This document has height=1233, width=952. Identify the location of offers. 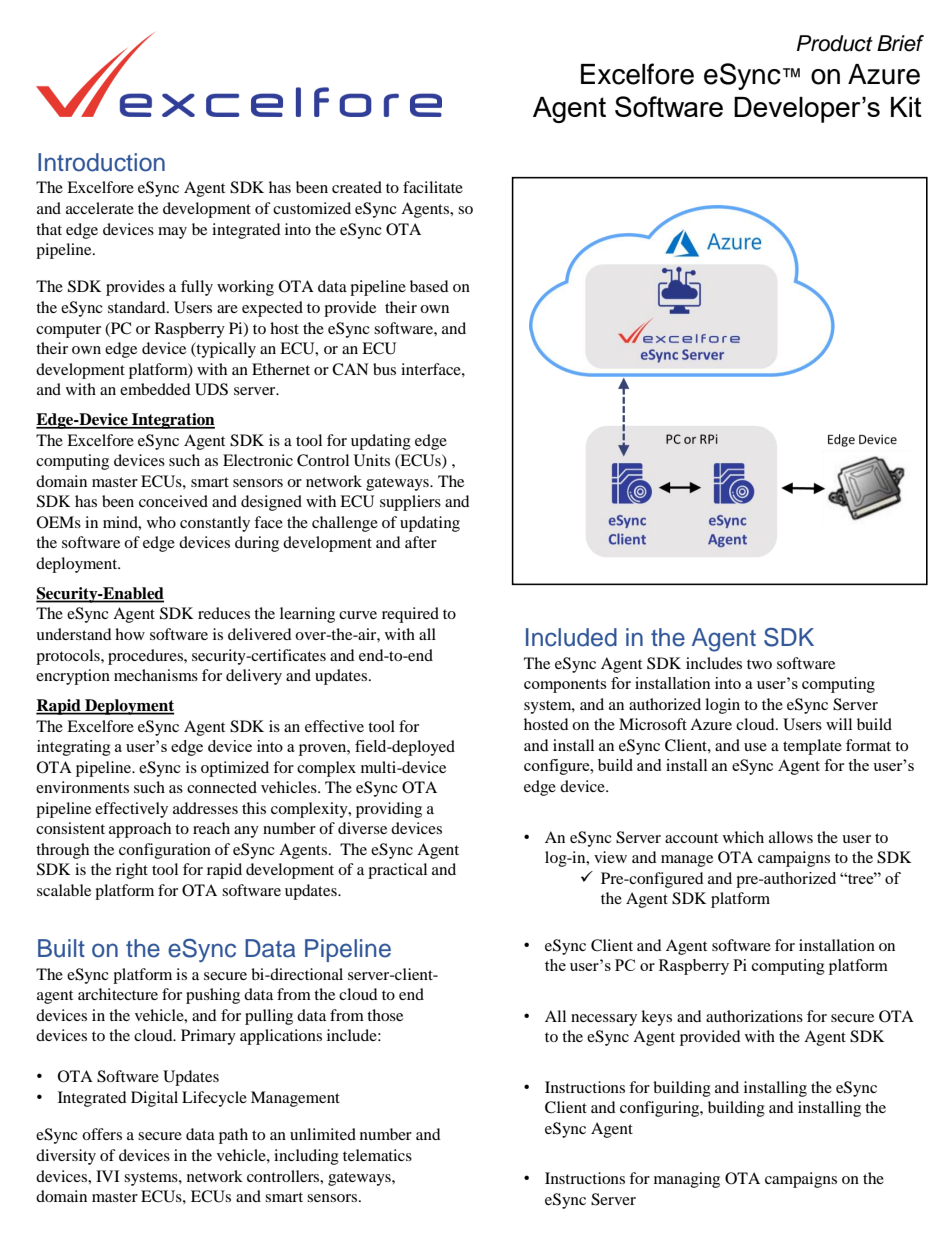
(102, 1134).
